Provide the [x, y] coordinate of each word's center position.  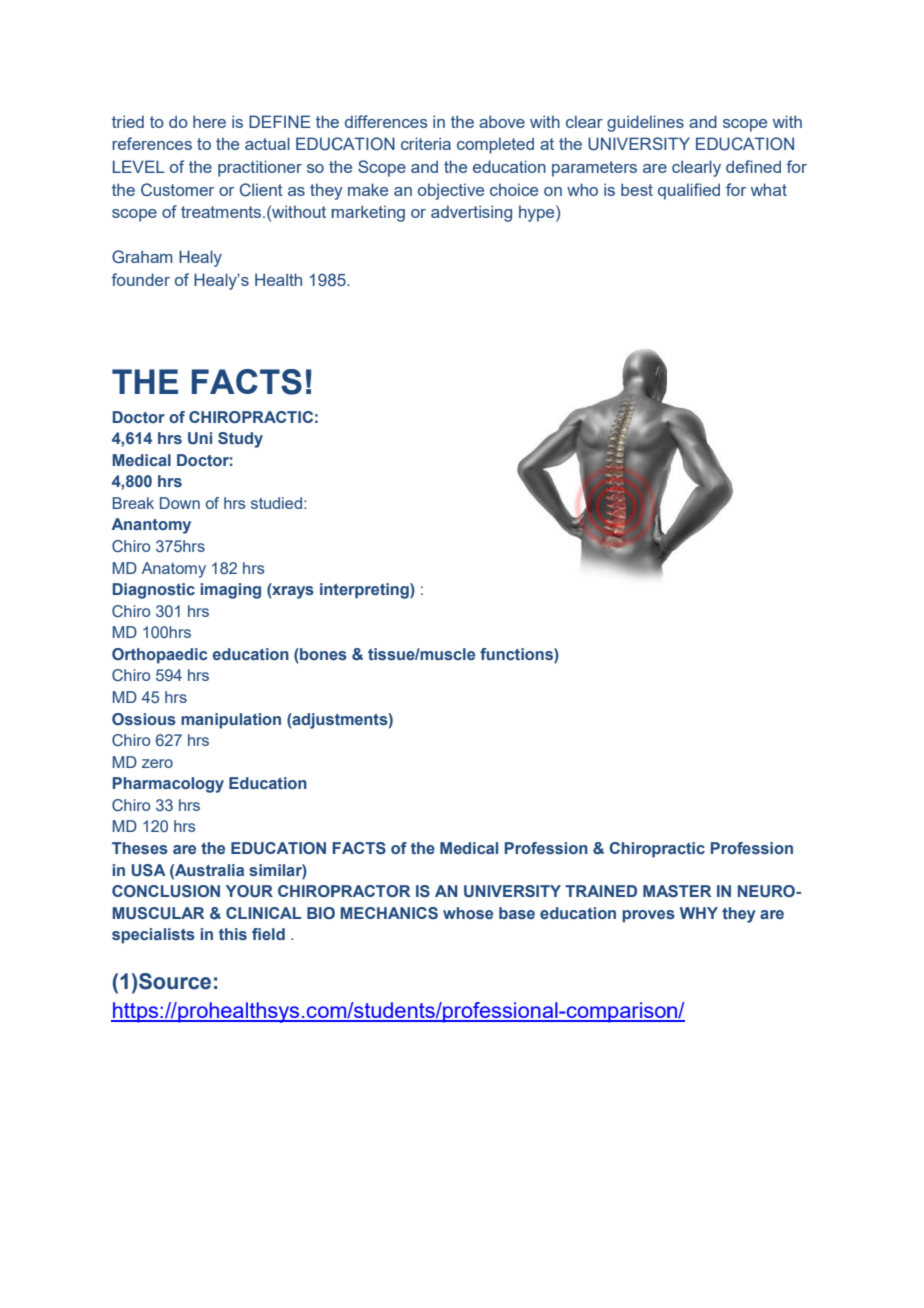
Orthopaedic [160, 656]
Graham [142, 256]
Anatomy [174, 570]
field [268, 934]
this [233, 934]
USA [149, 870]
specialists [153, 936]
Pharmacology [168, 785]
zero [157, 763]
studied [276, 503]
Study [240, 440]
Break [133, 503]
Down [180, 503]
